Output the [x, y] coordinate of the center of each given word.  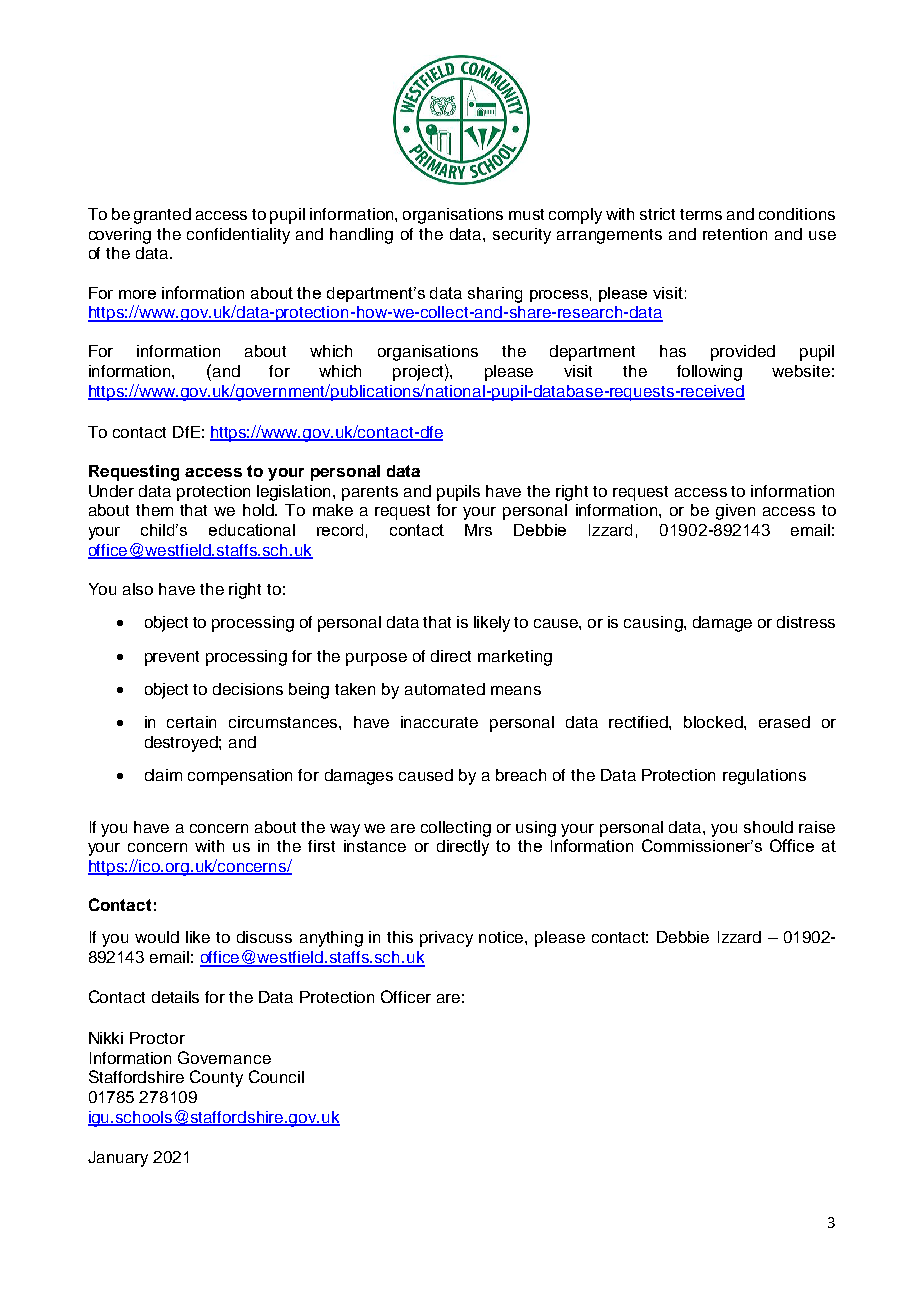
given [735, 512]
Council [276, 1076]
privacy [446, 939]
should [768, 827]
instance [375, 846]
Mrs [478, 530]
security [522, 236]
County [216, 1078]
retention [735, 234]
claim [163, 775]
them [154, 510]
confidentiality [238, 236]
